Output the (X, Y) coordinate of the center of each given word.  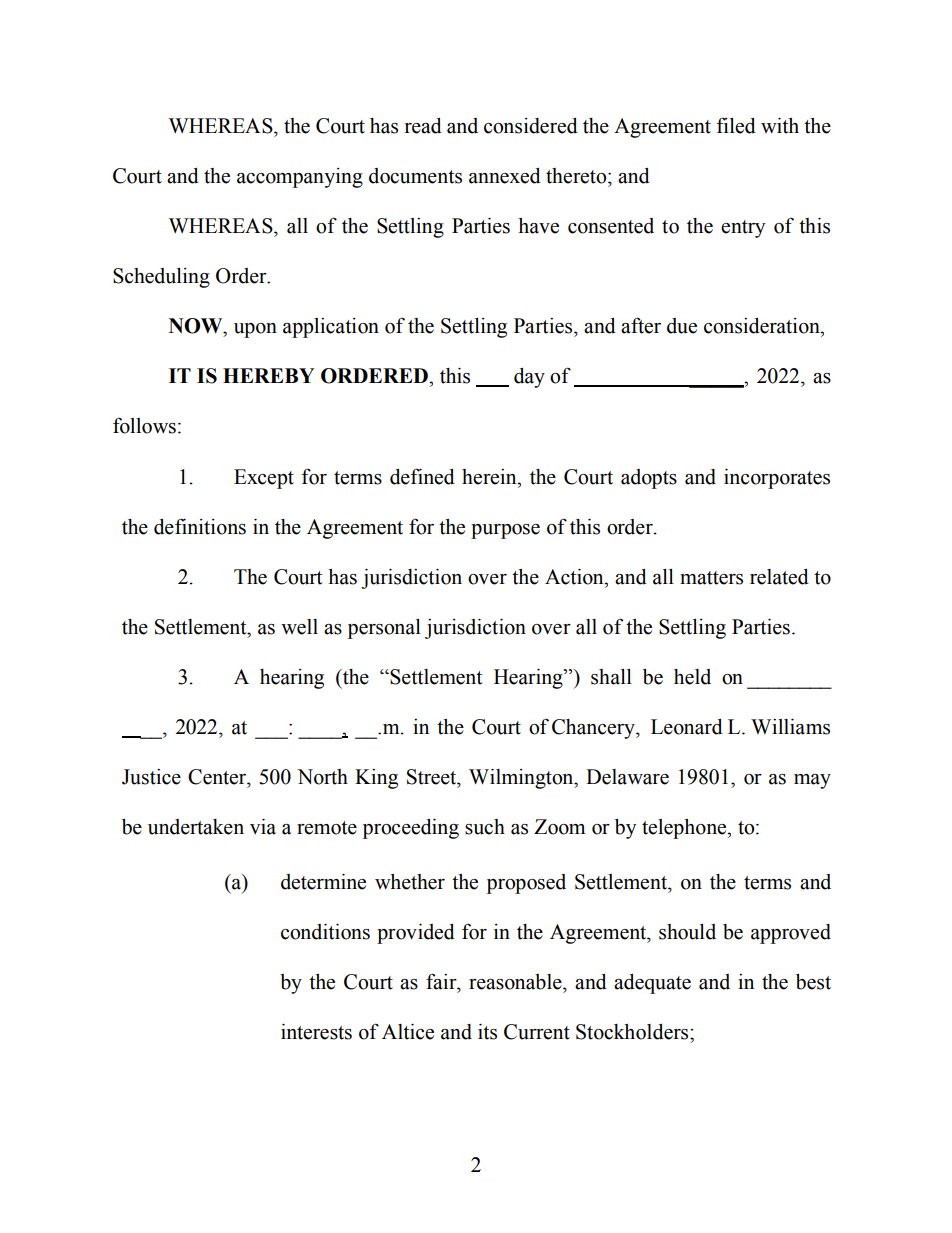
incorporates (777, 479)
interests (316, 1032)
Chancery (594, 729)
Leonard (687, 727)
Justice (151, 777)
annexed (505, 176)
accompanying (300, 178)
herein (490, 477)
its (487, 1032)
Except (264, 479)
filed (736, 125)
